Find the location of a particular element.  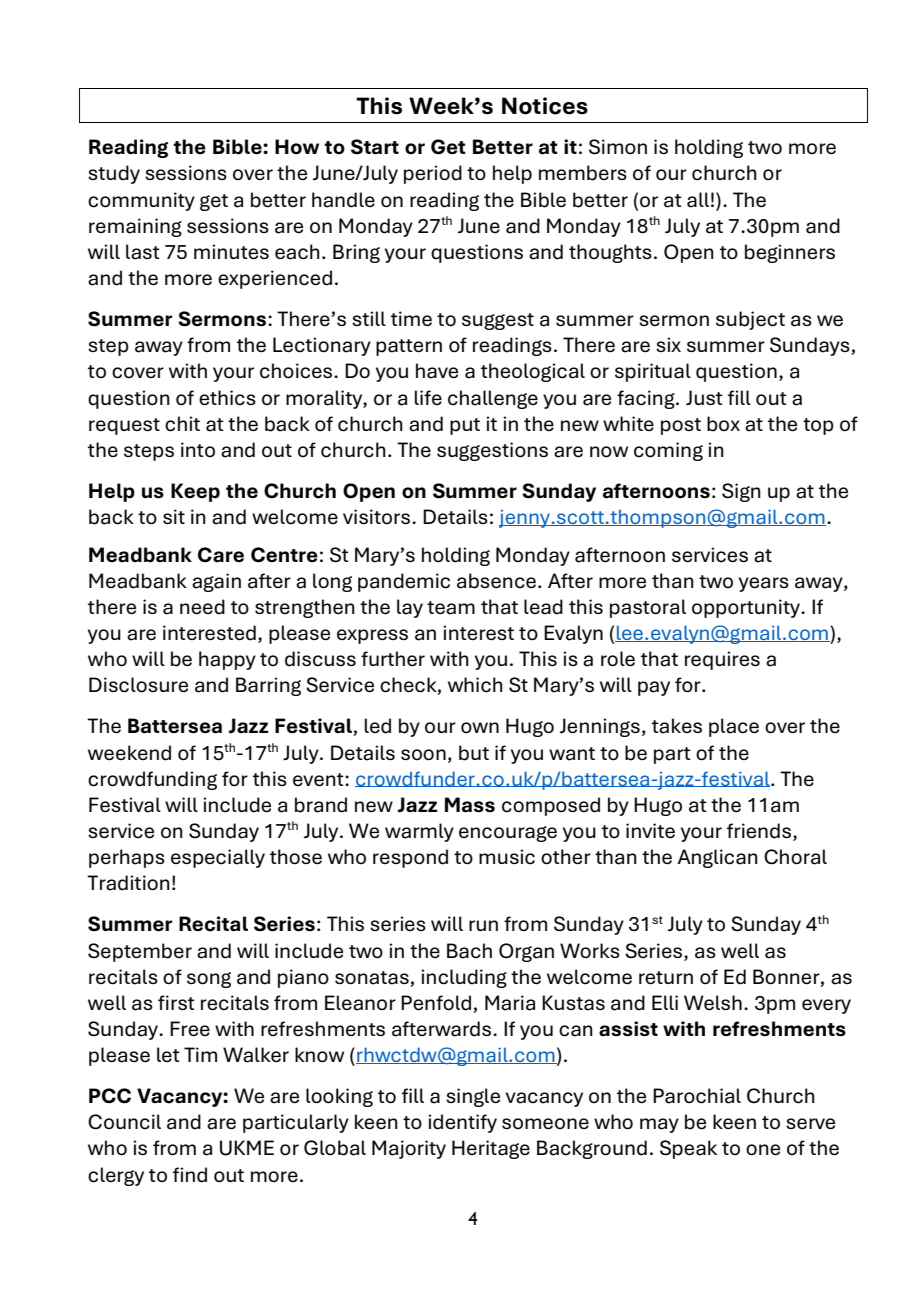

team is located at coordinates (451, 608).
